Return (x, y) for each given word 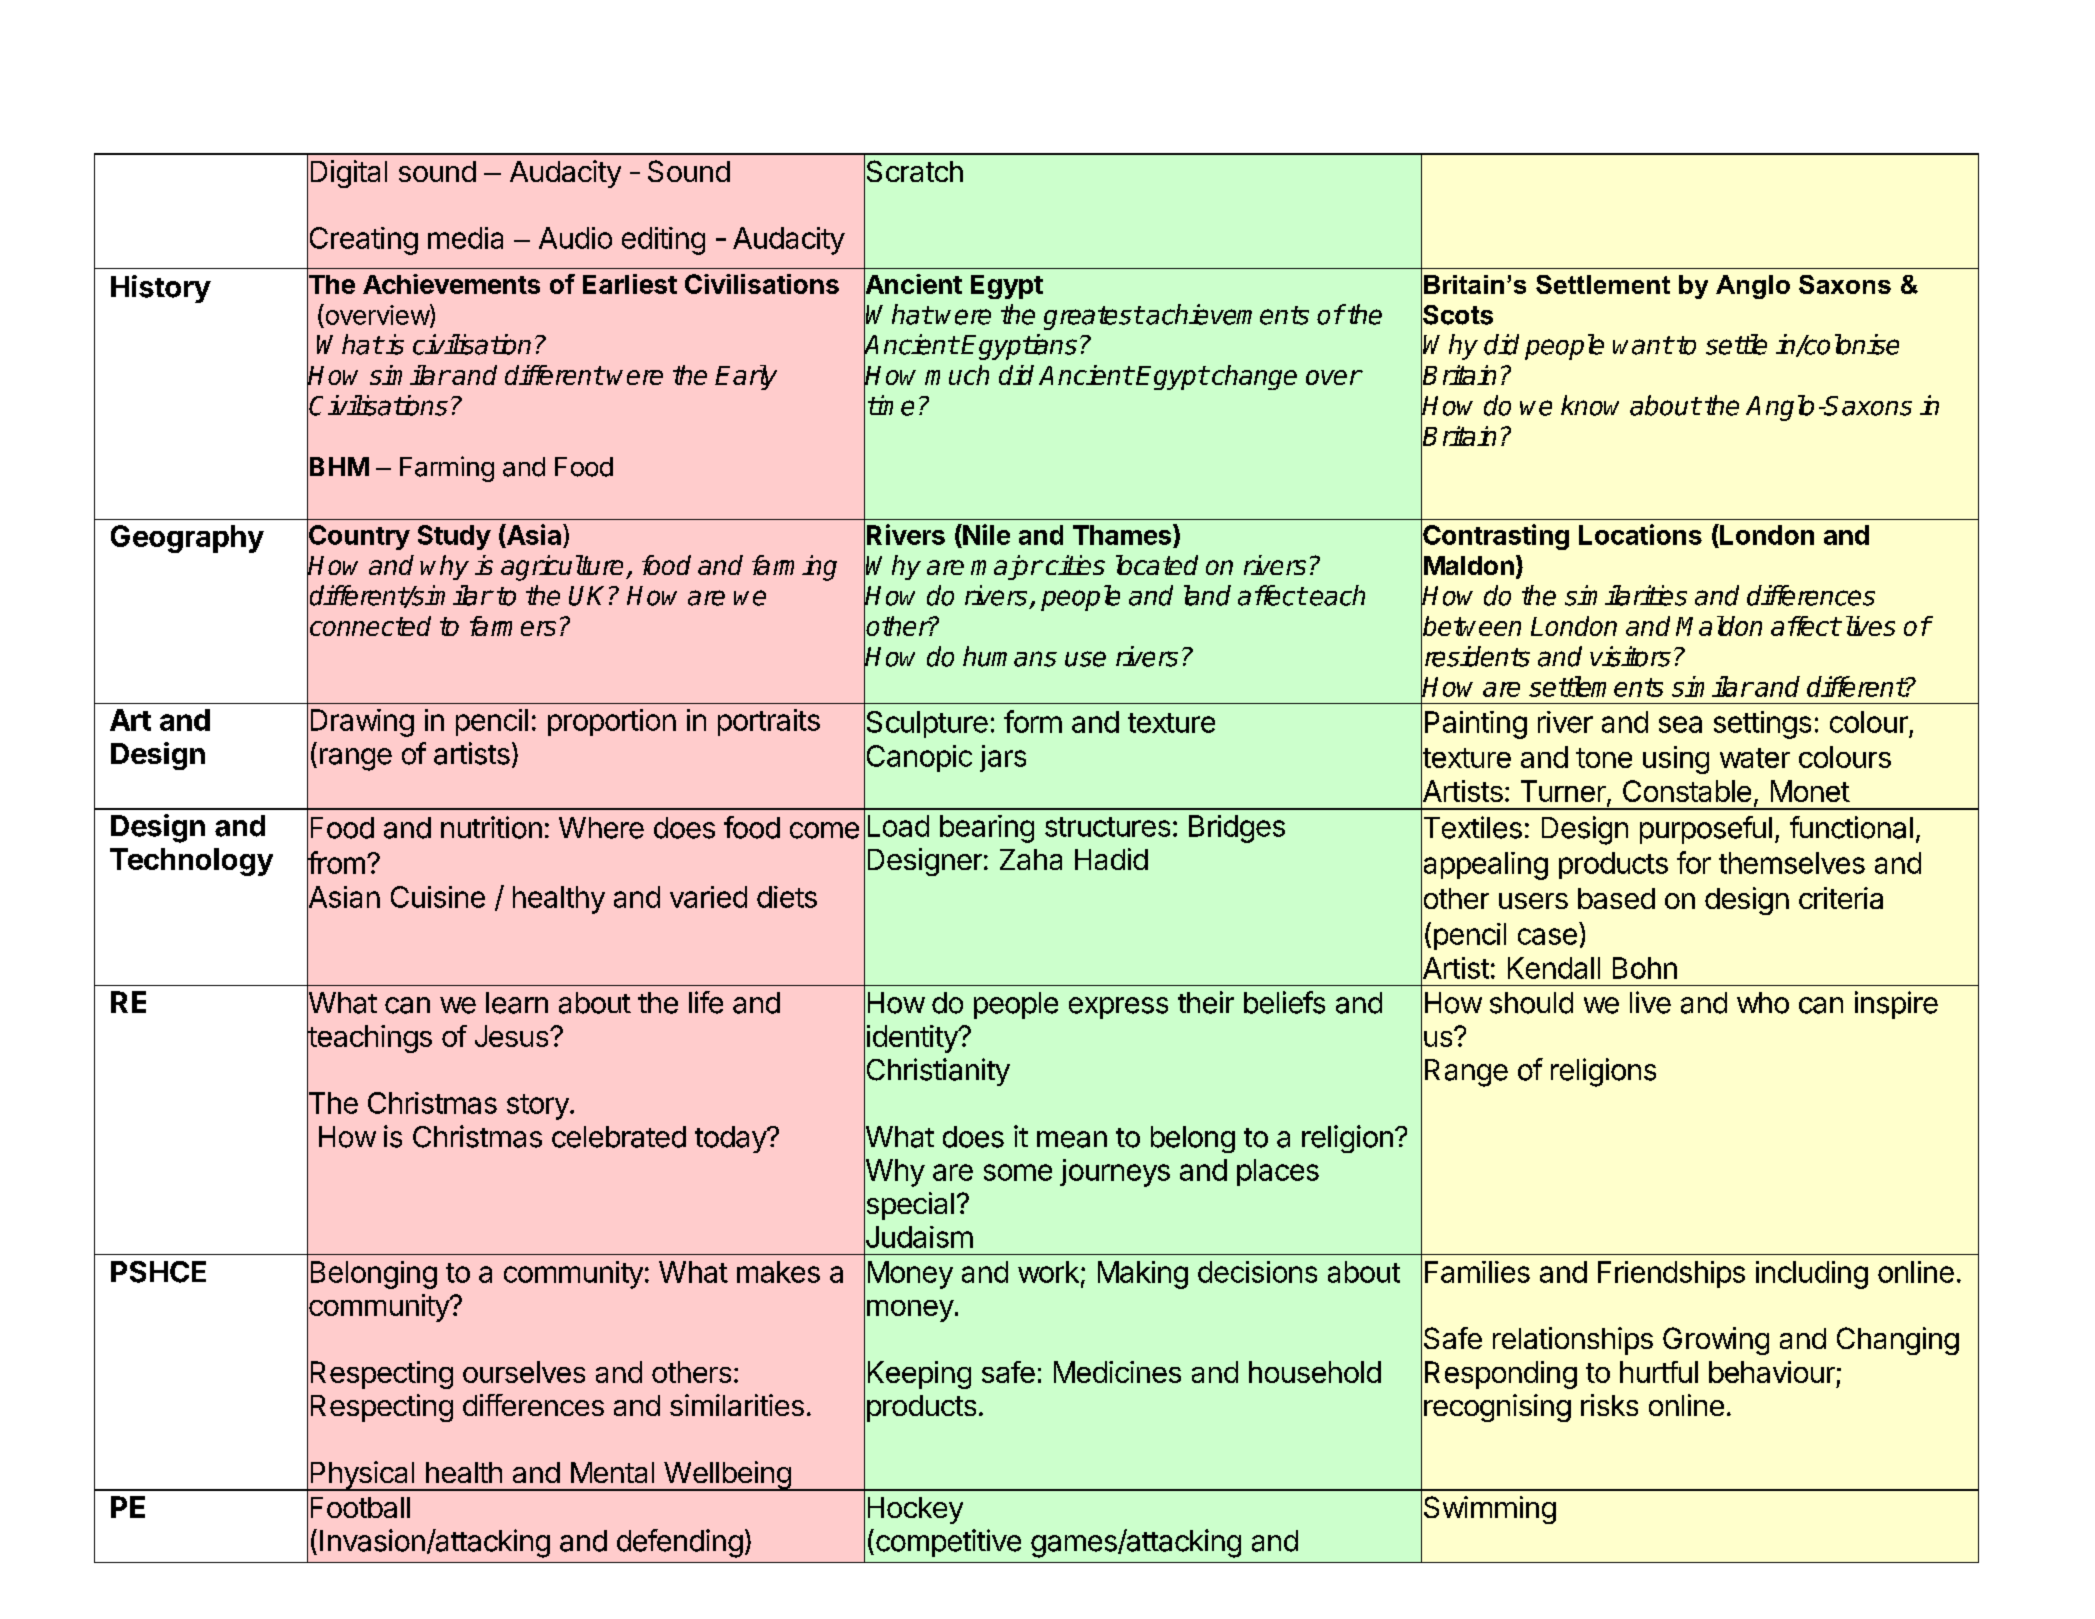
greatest (1093, 318)
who (1763, 1003)
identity (913, 1039)
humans (1010, 656)
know (1590, 405)
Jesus (513, 1036)
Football (360, 1507)
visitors (1630, 656)
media (465, 238)
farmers (513, 626)
